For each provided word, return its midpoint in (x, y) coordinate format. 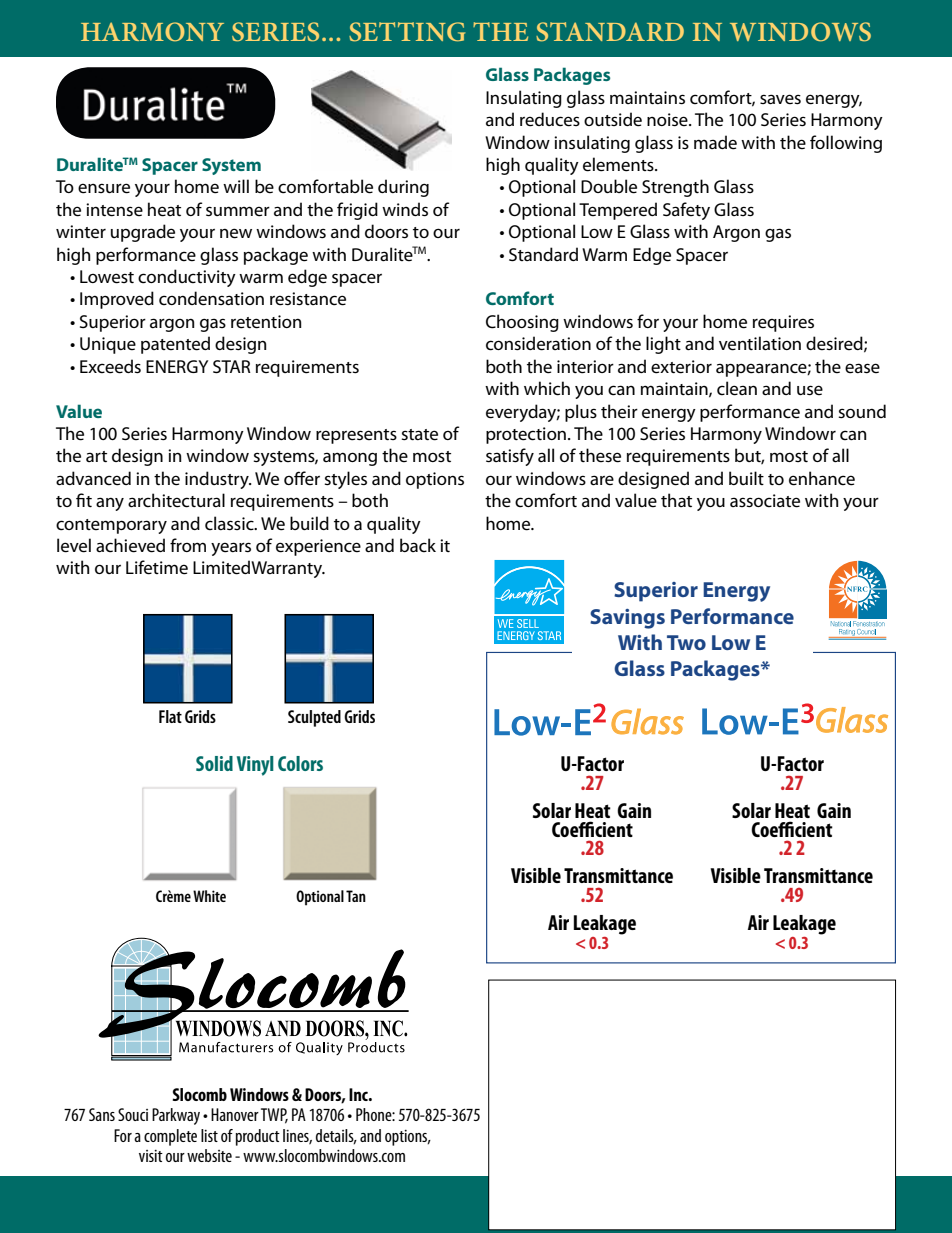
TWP (274, 1116)
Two (686, 642)
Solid (214, 763)
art (96, 456)
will (236, 186)
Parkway (176, 1116)
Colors (300, 763)
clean (737, 388)
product (258, 1137)
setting (407, 32)
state (419, 435)
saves (780, 99)
